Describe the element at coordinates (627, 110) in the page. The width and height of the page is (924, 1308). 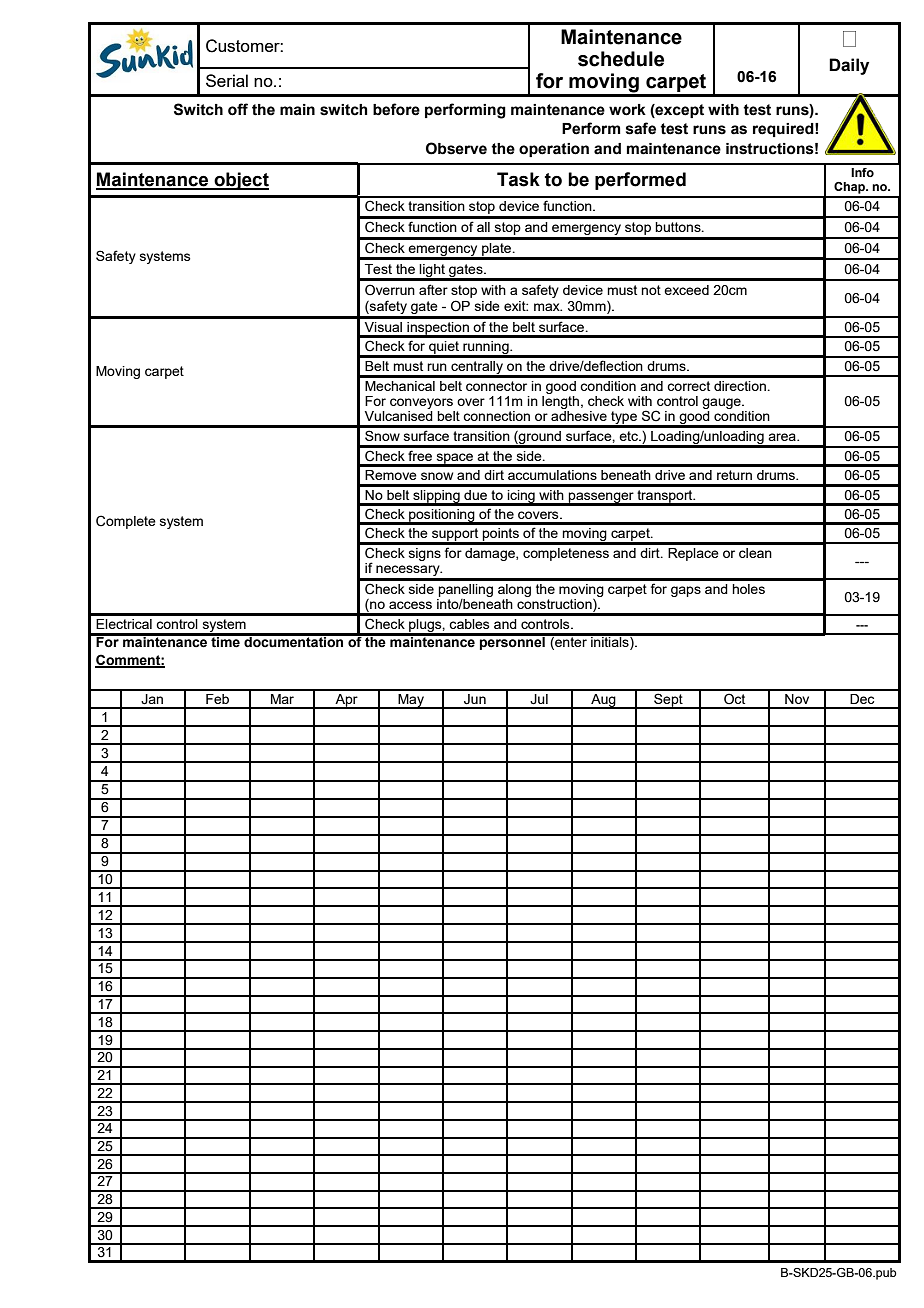
I see `work` at that location.
